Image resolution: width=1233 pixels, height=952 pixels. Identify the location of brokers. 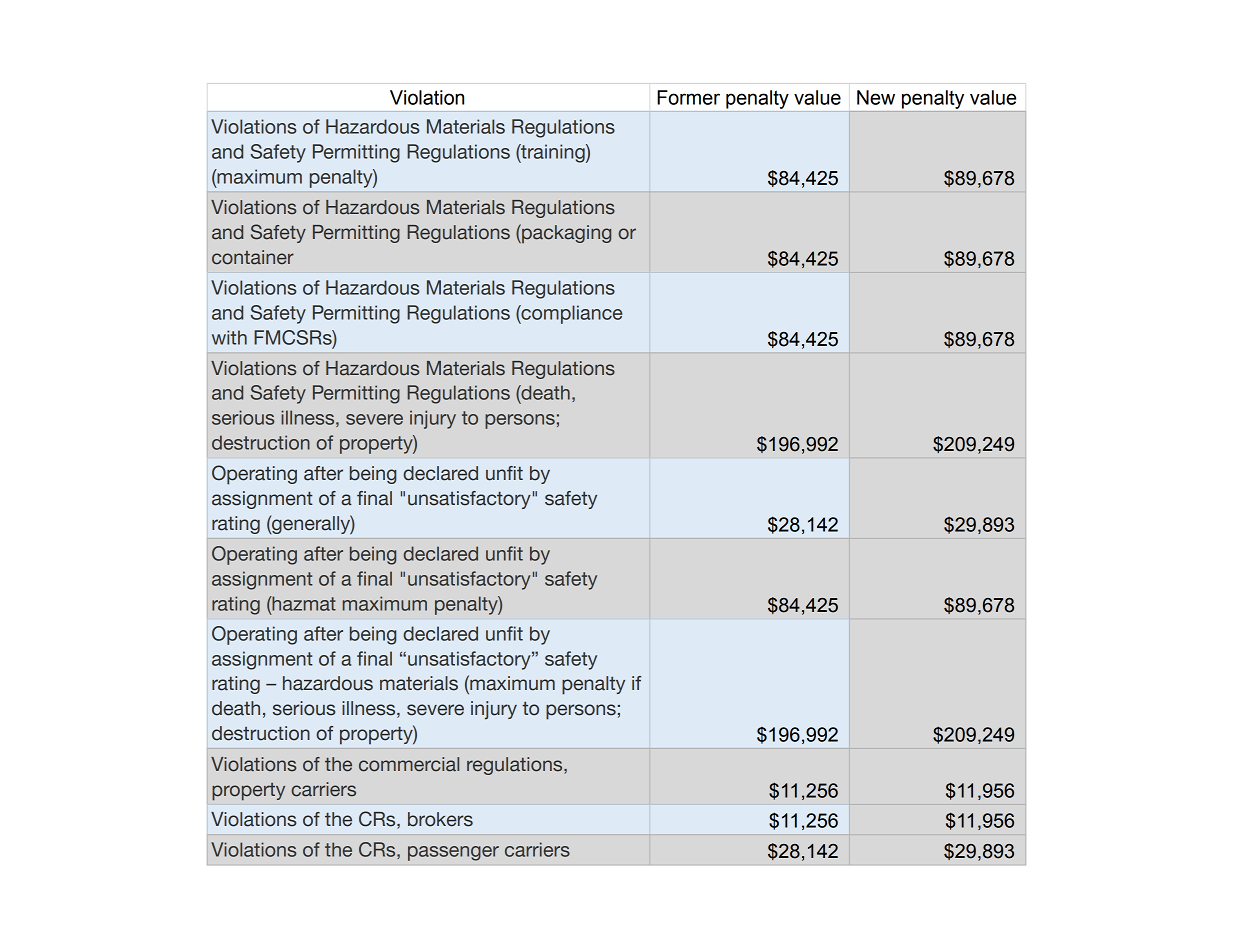
(440, 819).
